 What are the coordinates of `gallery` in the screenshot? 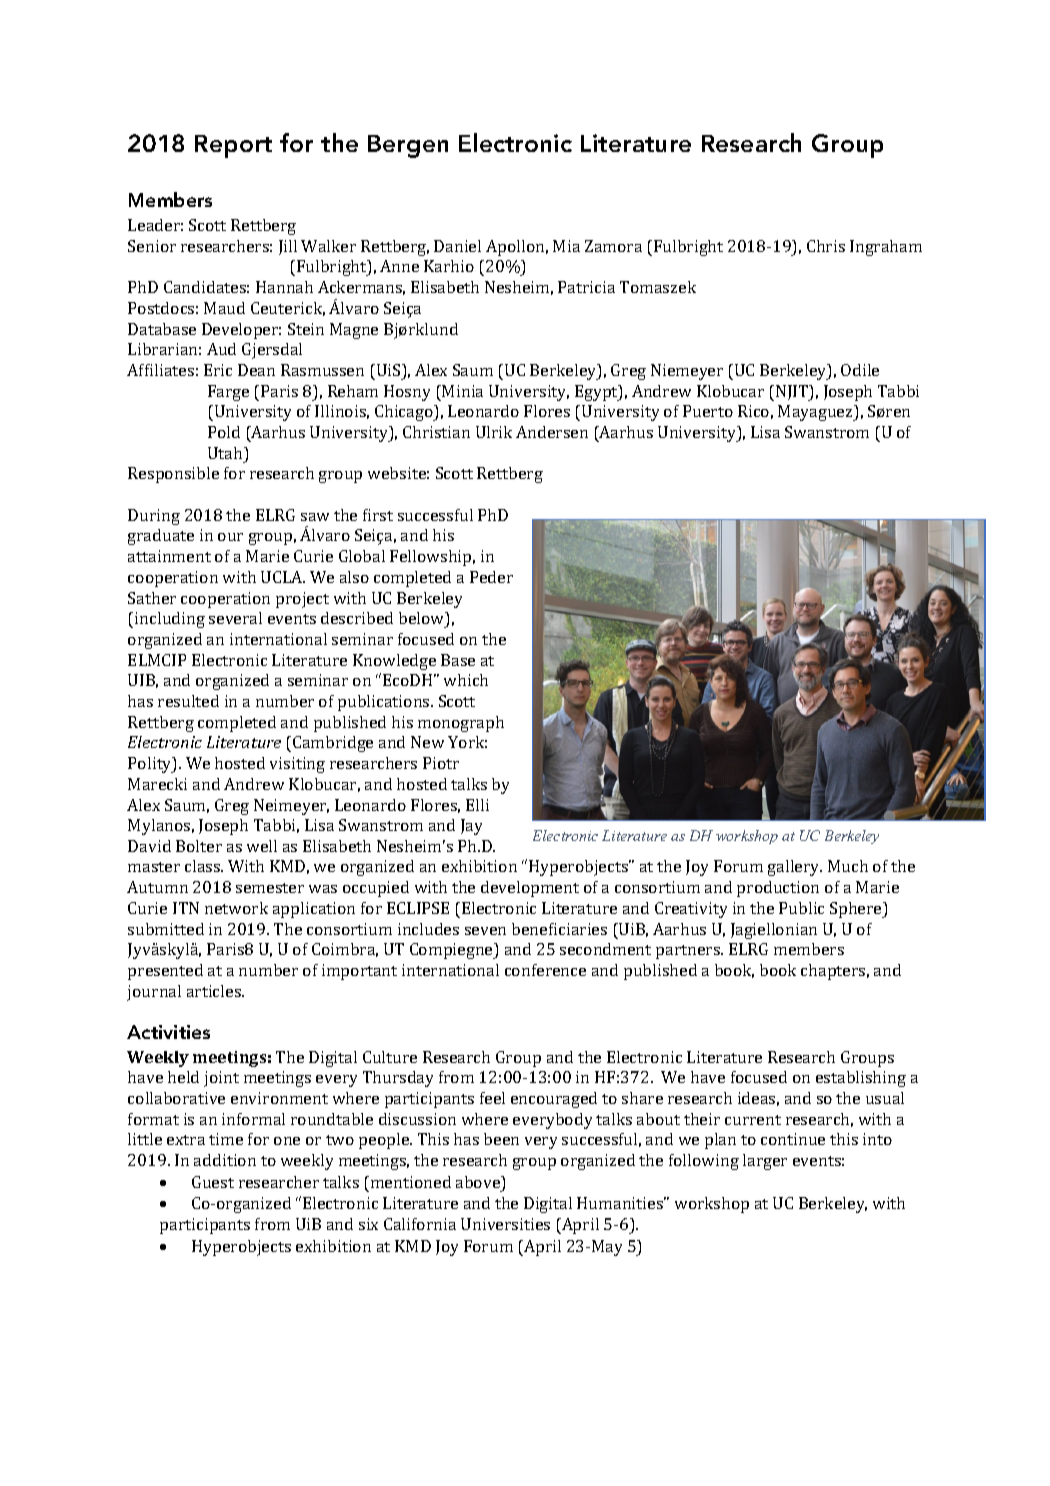 It's located at (795, 868).
